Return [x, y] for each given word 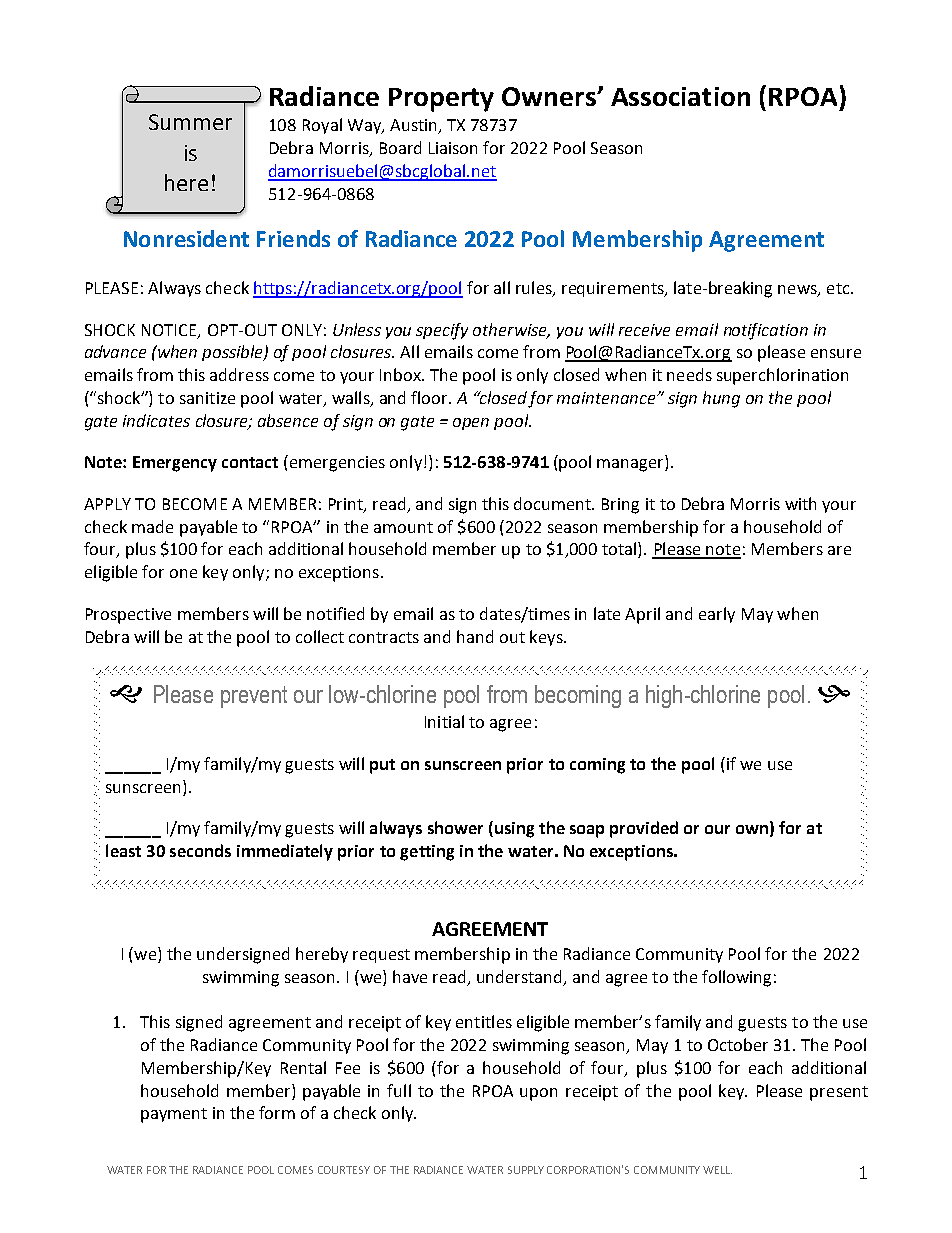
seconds [200, 850]
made [152, 526]
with [800, 503]
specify [442, 331]
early [717, 615]
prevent [254, 697]
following [736, 978]
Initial [444, 721]
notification [766, 331]
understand [521, 977]
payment [174, 1115]
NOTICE [170, 331]
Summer [190, 122]
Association [680, 96]
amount [403, 527]
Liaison [453, 148]
